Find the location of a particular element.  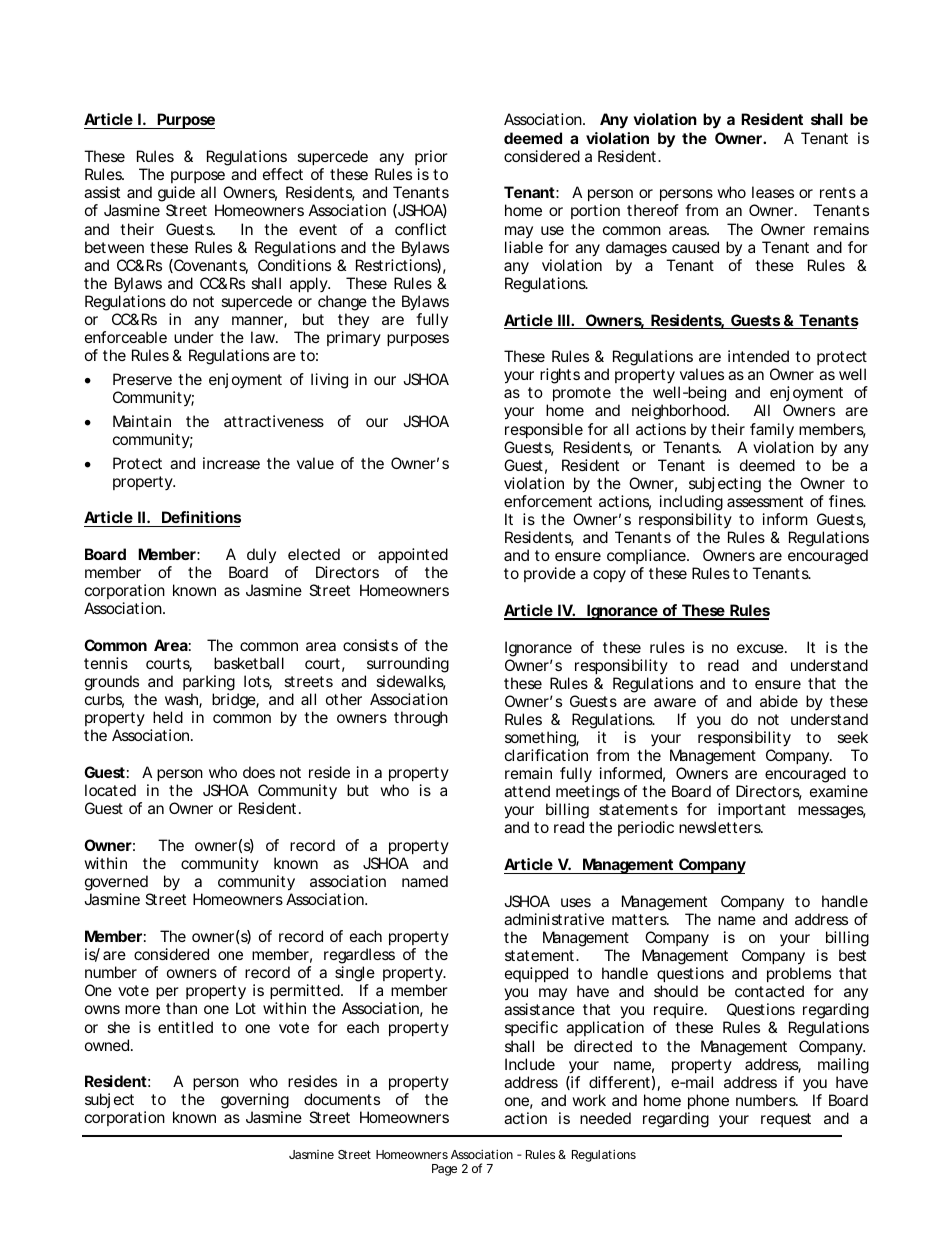

leases is located at coordinates (773, 192).
